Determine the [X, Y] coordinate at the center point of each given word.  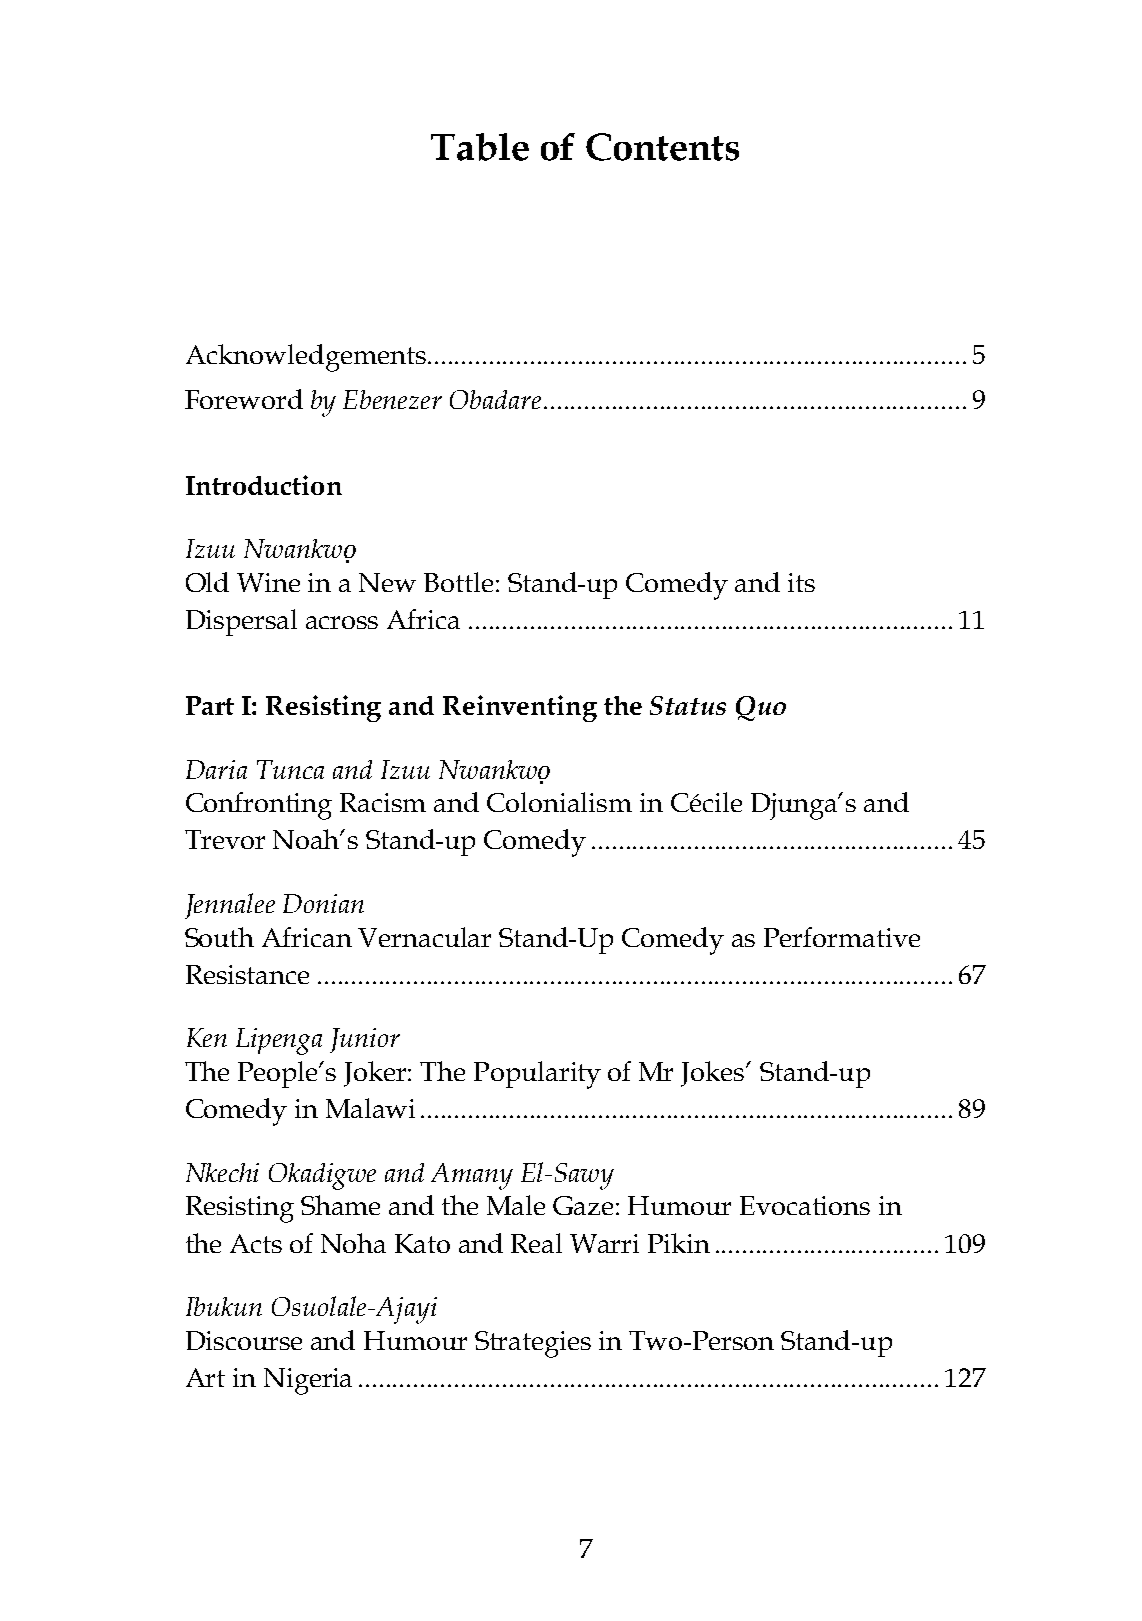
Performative [842, 937]
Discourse [244, 1340]
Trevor [225, 839]
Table [480, 147]
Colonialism [559, 802]
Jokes [714, 1074]
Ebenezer [392, 399]
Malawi [370, 1108]
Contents [662, 147]
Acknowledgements [306, 358]
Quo [761, 708]
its [801, 582]
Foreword [244, 399]
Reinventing [520, 708]
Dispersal [241, 622]
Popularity [537, 1075]
